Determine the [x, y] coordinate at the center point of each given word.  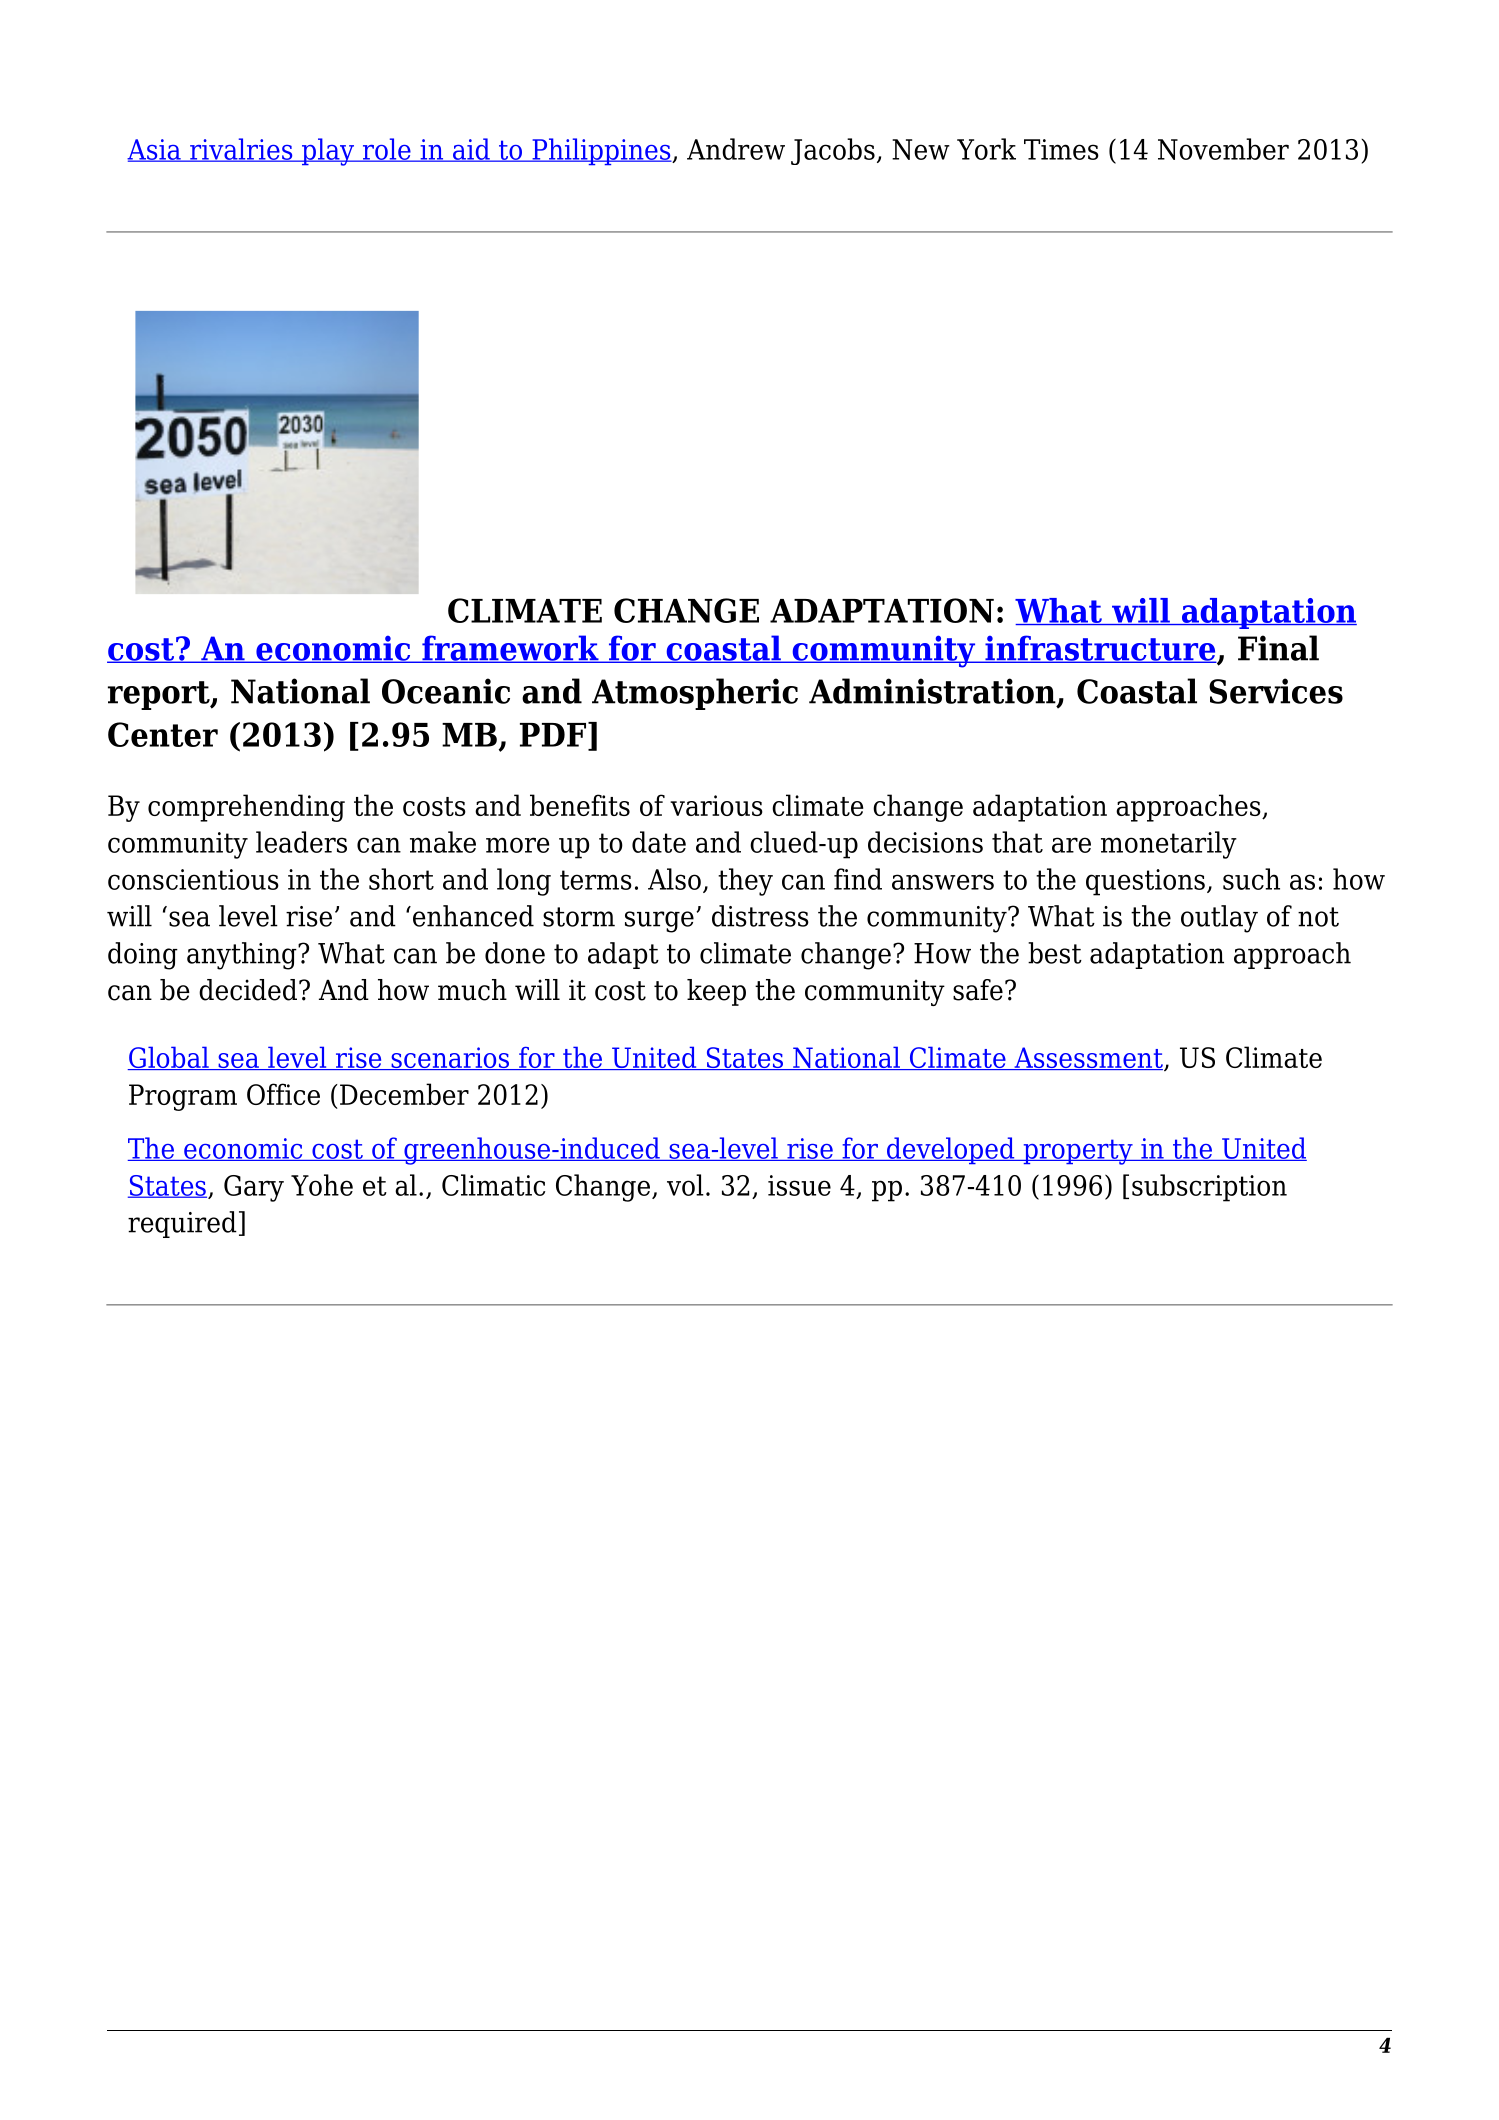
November [1223, 149]
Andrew [736, 149]
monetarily [1169, 845]
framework [510, 649]
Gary [254, 1188]
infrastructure [1100, 649]
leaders [301, 842]
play [328, 152]
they [745, 882]
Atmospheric [695, 694]
